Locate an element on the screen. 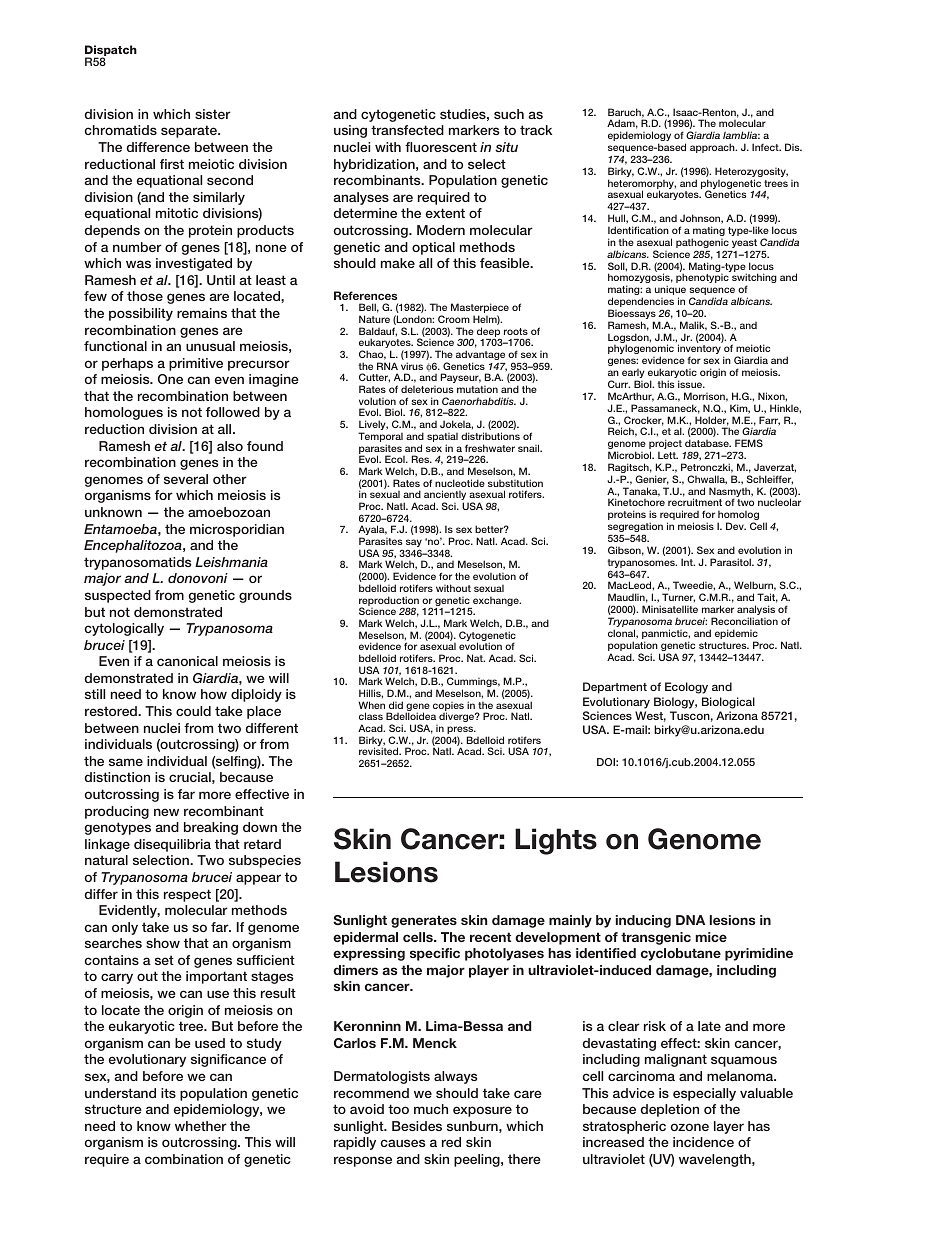 This screenshot has width=952, height=1237. whether is located at coordinates (201, 1126).
